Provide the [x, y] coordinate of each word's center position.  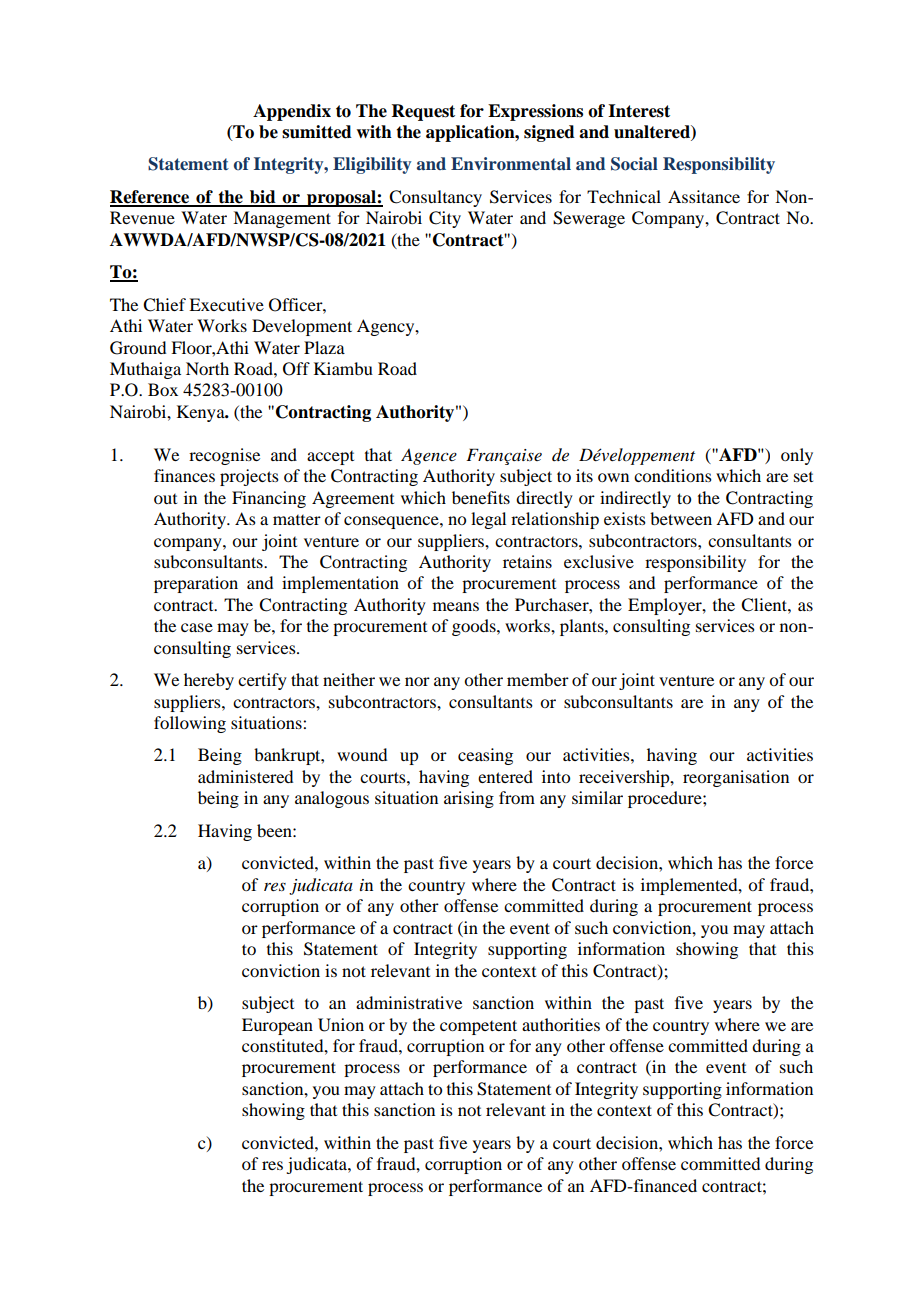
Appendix [292, 112]
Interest [639, 111]
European [277, 1026]
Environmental [511, 164]
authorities [561, 1024]
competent [478, 1027]
